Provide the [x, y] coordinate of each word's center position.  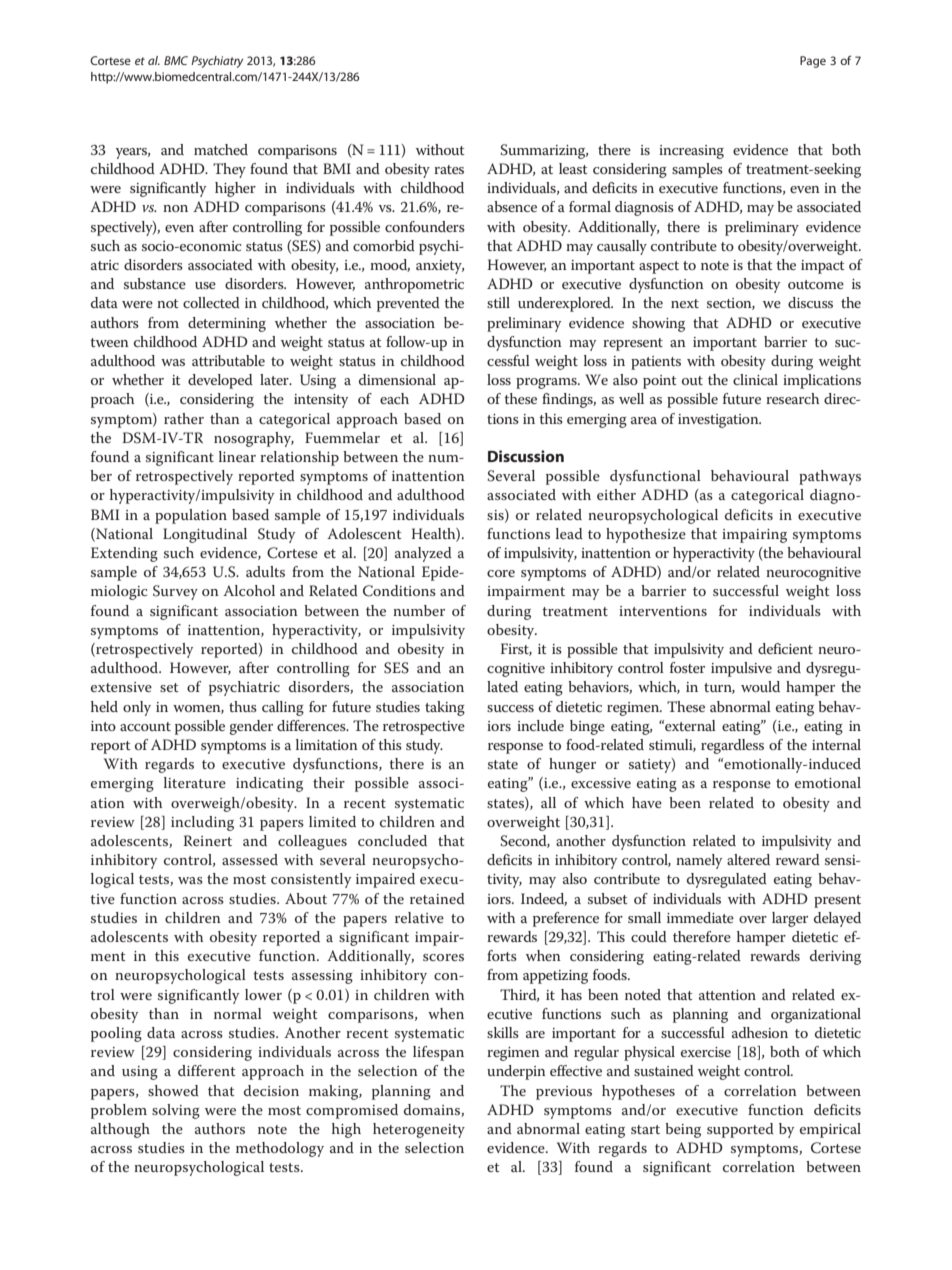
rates [449, 169]
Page [813, 62]
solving [176, 1111]
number [419, 610]
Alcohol [249, 590]
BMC [176, 60]
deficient [785, 648]
